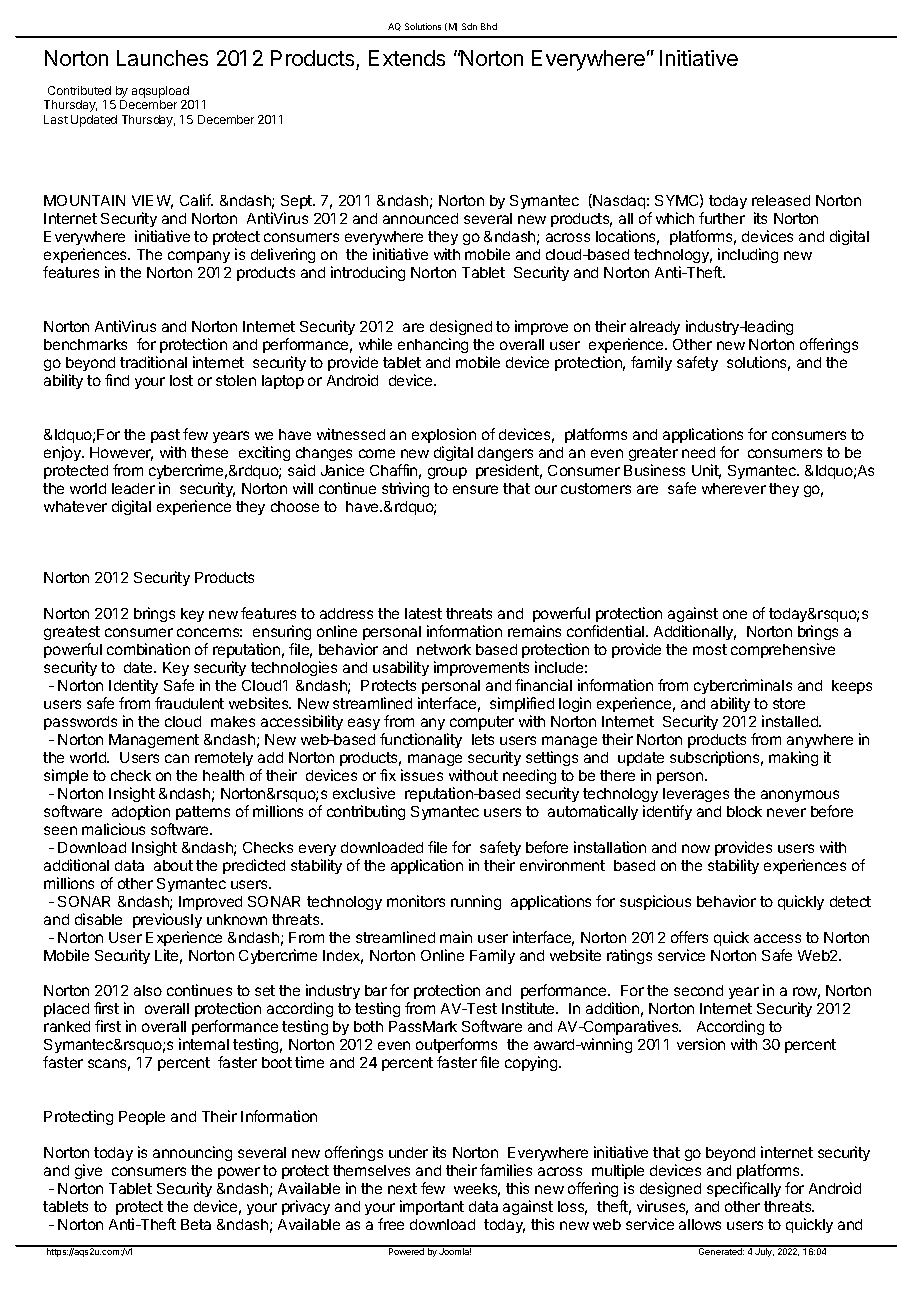 This screenshot has width=924, height=1308. Describe the element at coordinates (162, 58) in the screenshot. I see `Launches` at that location.
